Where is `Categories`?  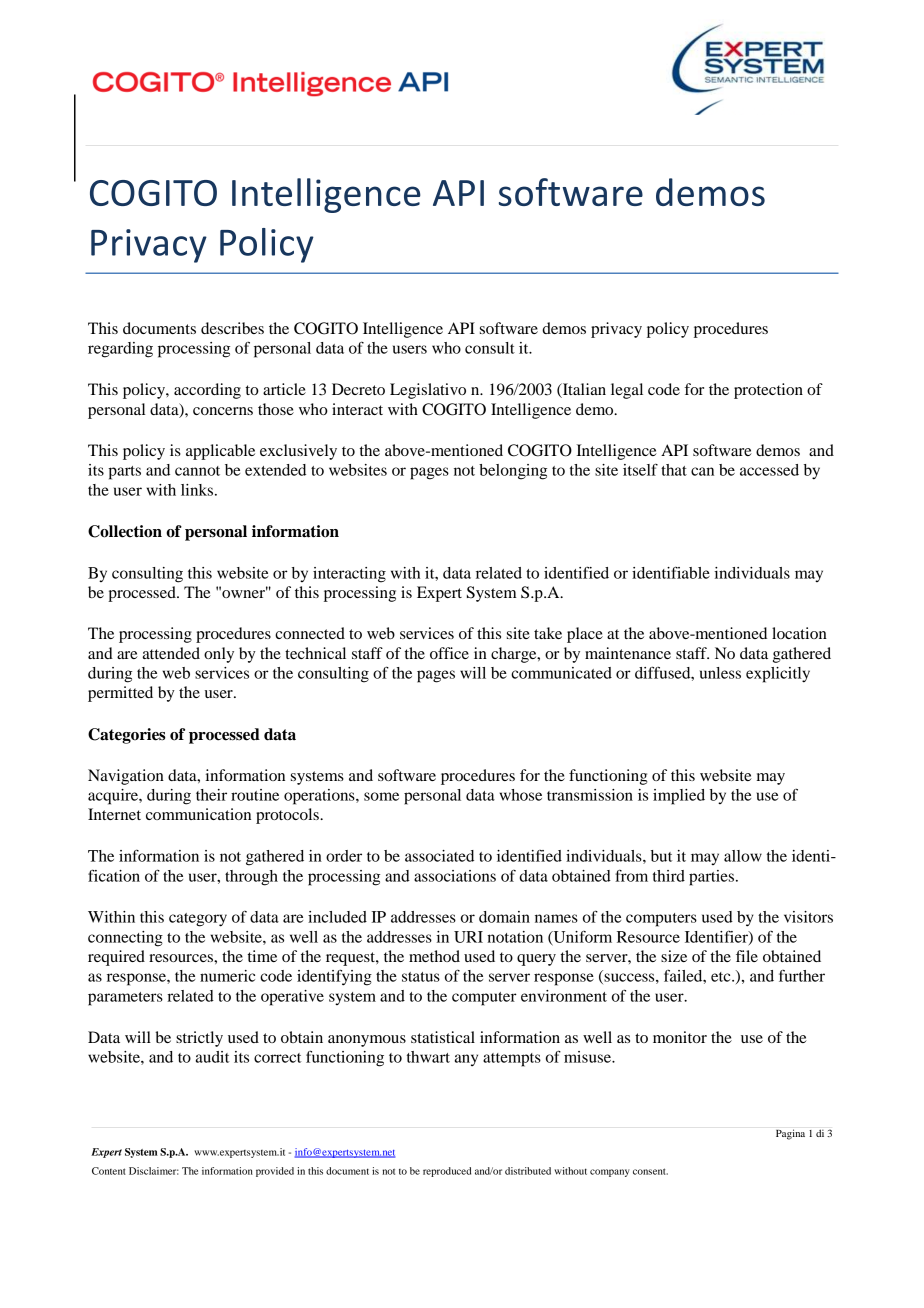 Categories is located at coordinates (126, 736).
